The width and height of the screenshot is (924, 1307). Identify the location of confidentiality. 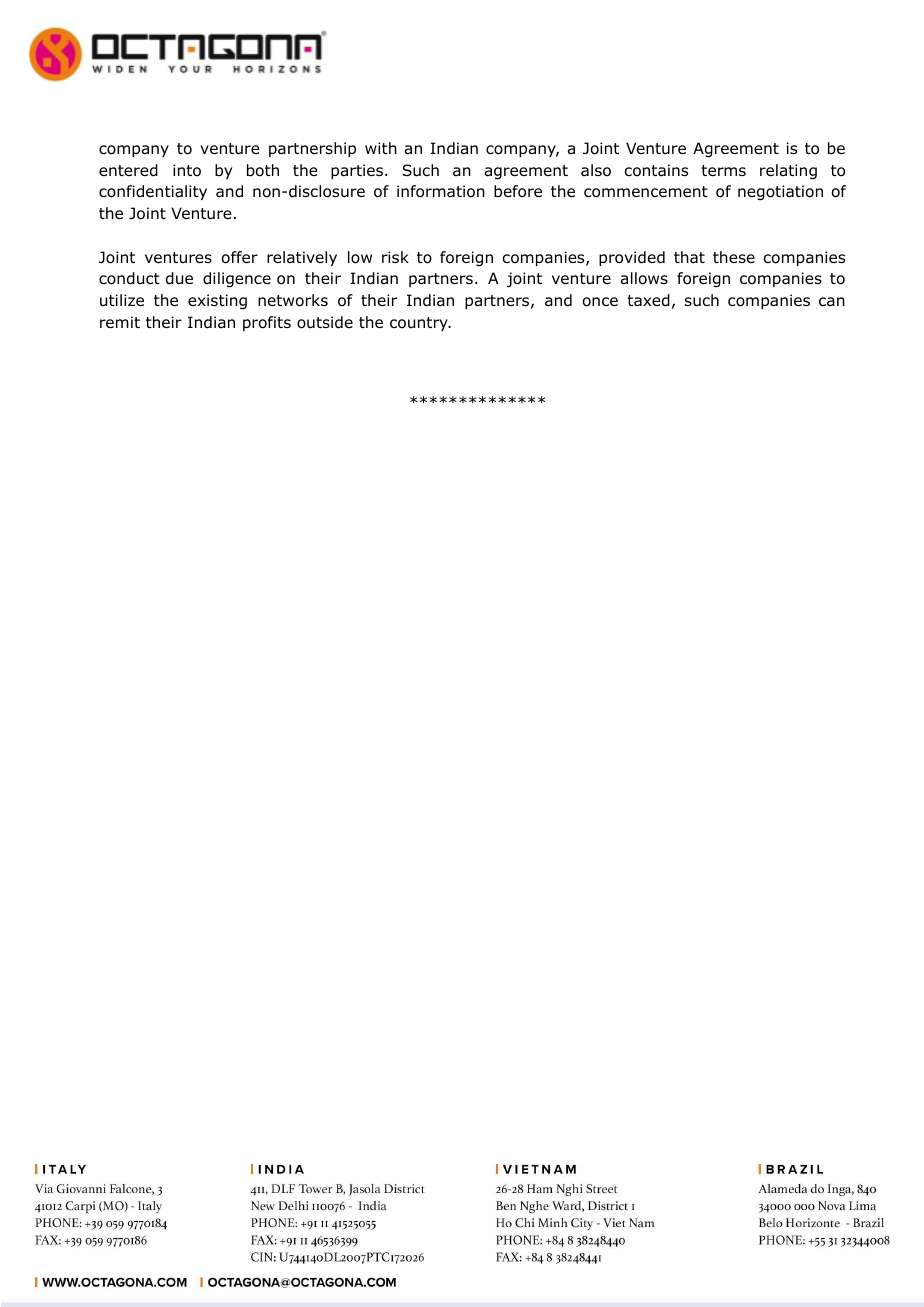
(153, 192).
